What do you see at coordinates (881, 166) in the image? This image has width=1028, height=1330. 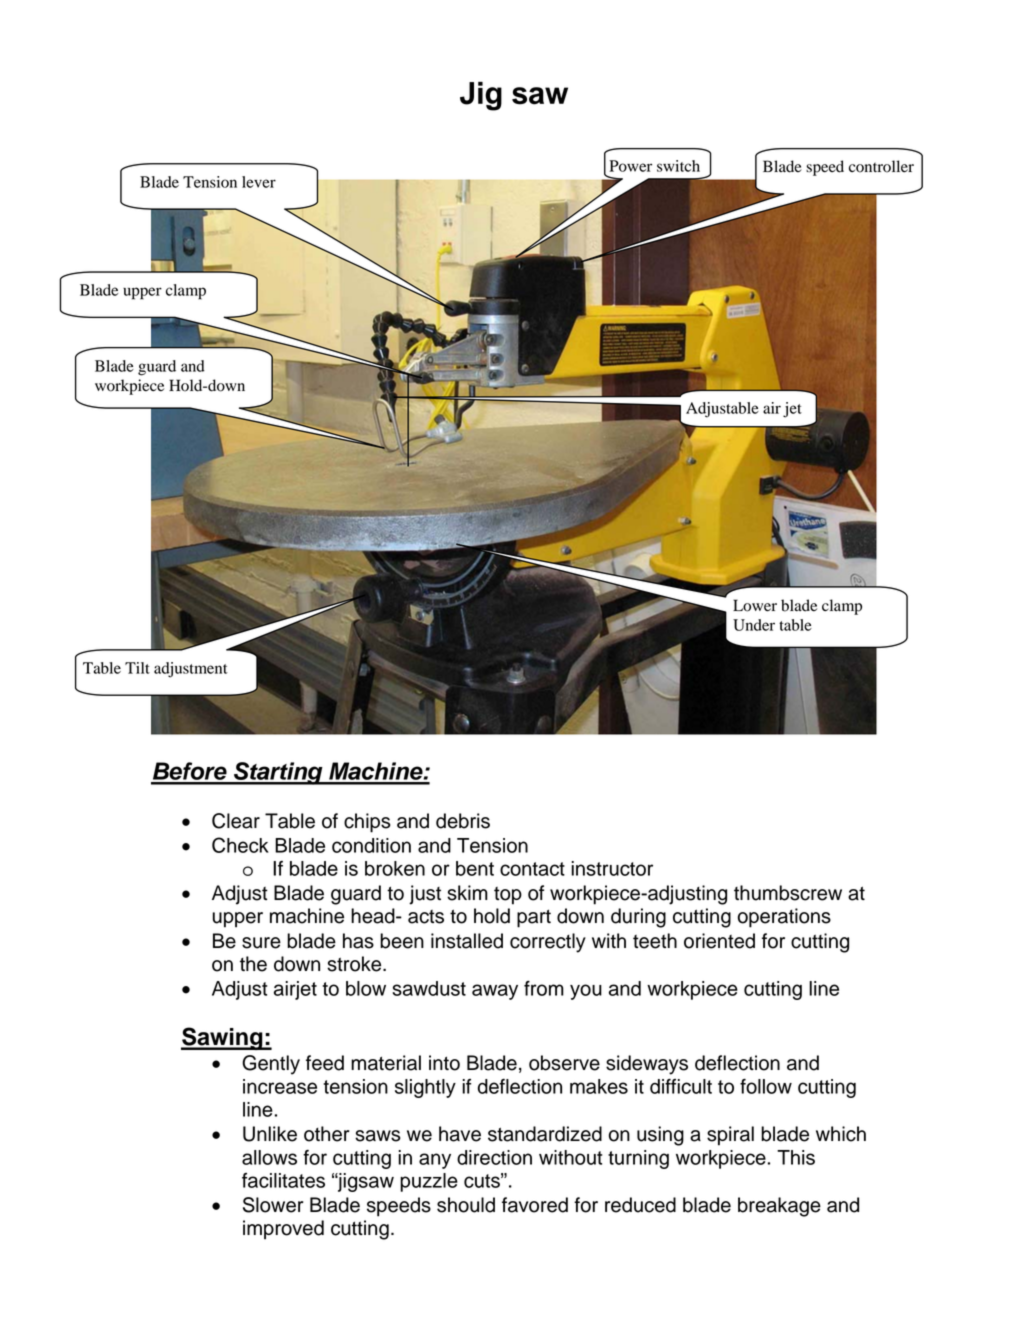 I see `controller` at bounding box center [881, 166].
